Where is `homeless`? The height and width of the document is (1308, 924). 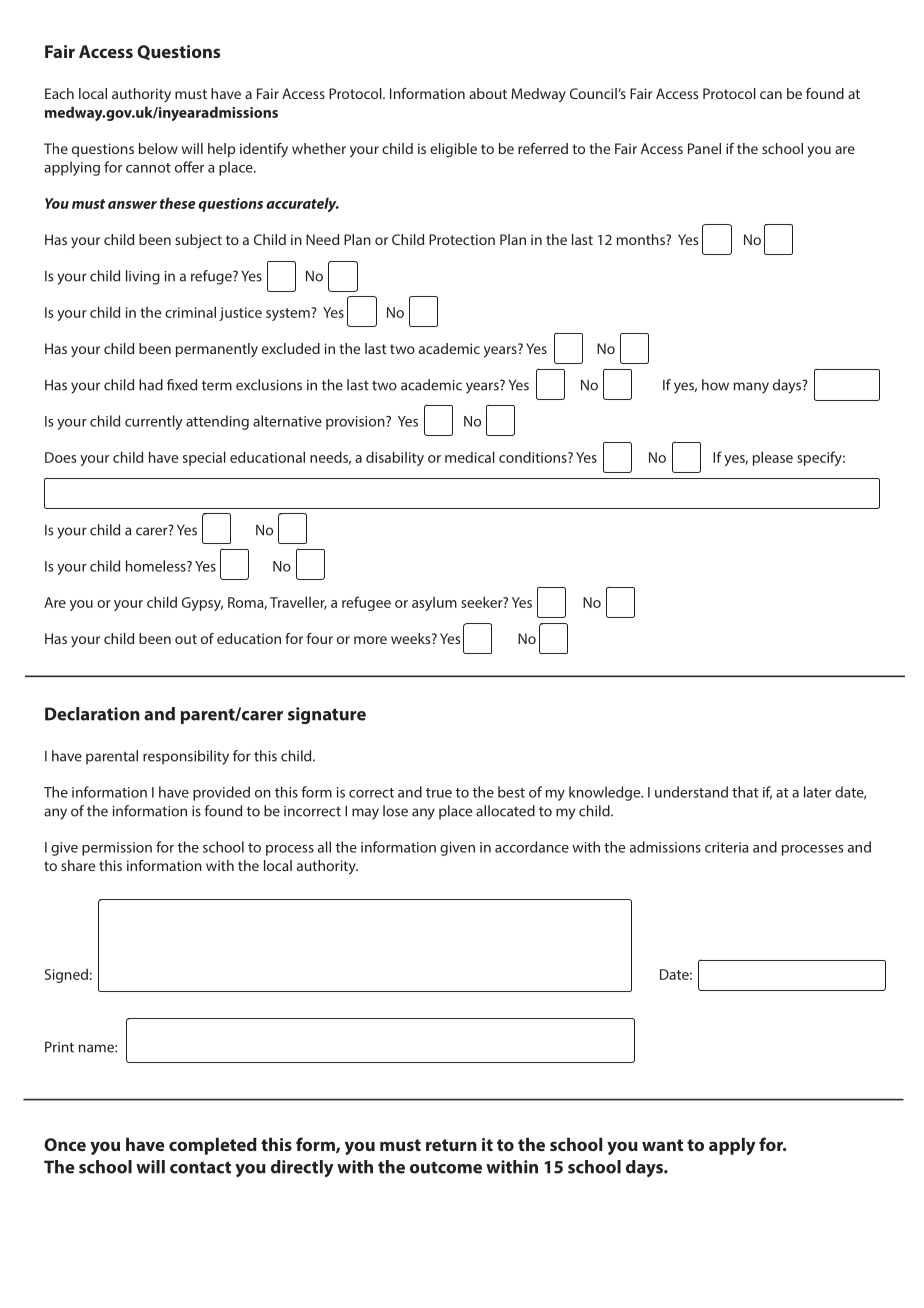
homeless is located at coordinates (157, 566).
